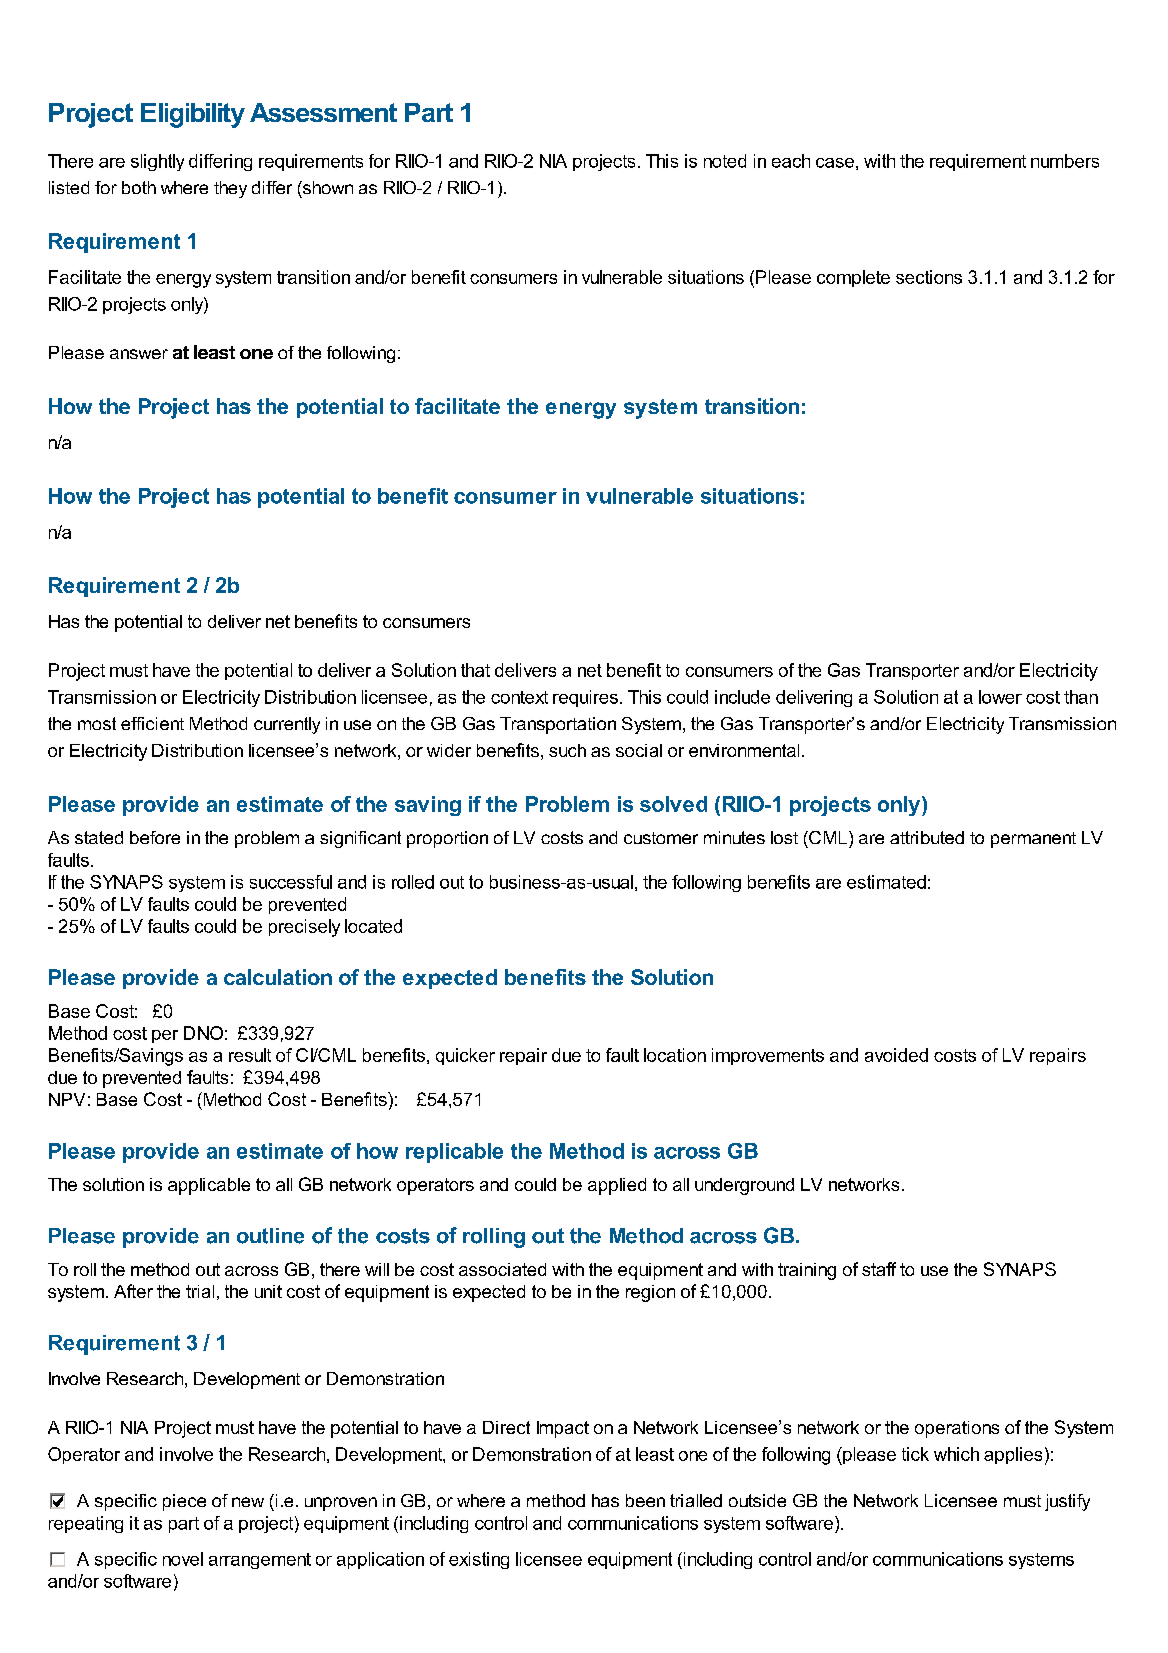 The image size is (1168, 1653). I want to click on piece, so click(184, 1502).
